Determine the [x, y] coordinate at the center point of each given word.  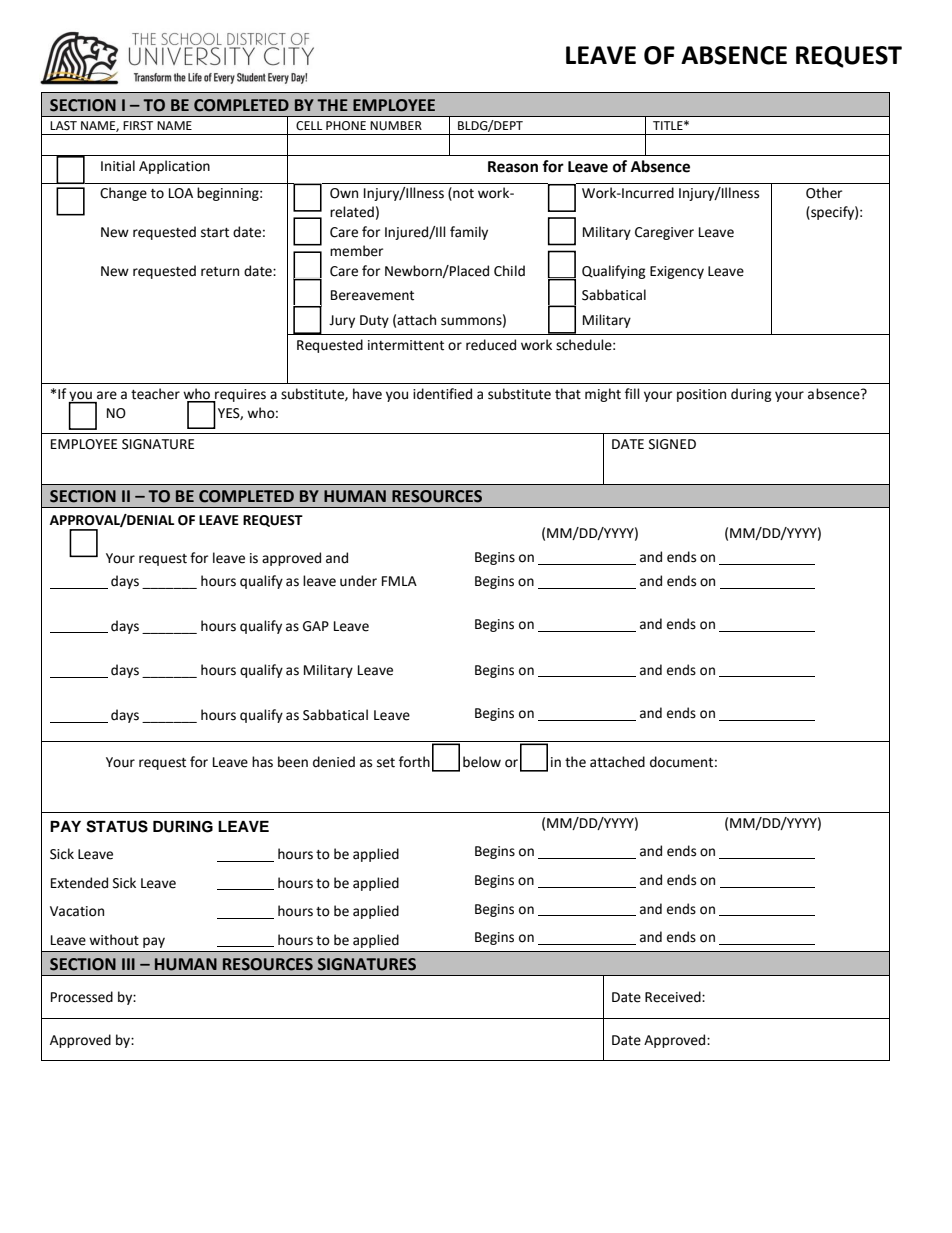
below [482, 762]
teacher [155, 394]
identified [442, 394]
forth [414, 762]
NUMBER [396, 126]
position [701, 395]
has [262, 762]
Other [824, 193]
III [128, 964]
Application [174, 167]
